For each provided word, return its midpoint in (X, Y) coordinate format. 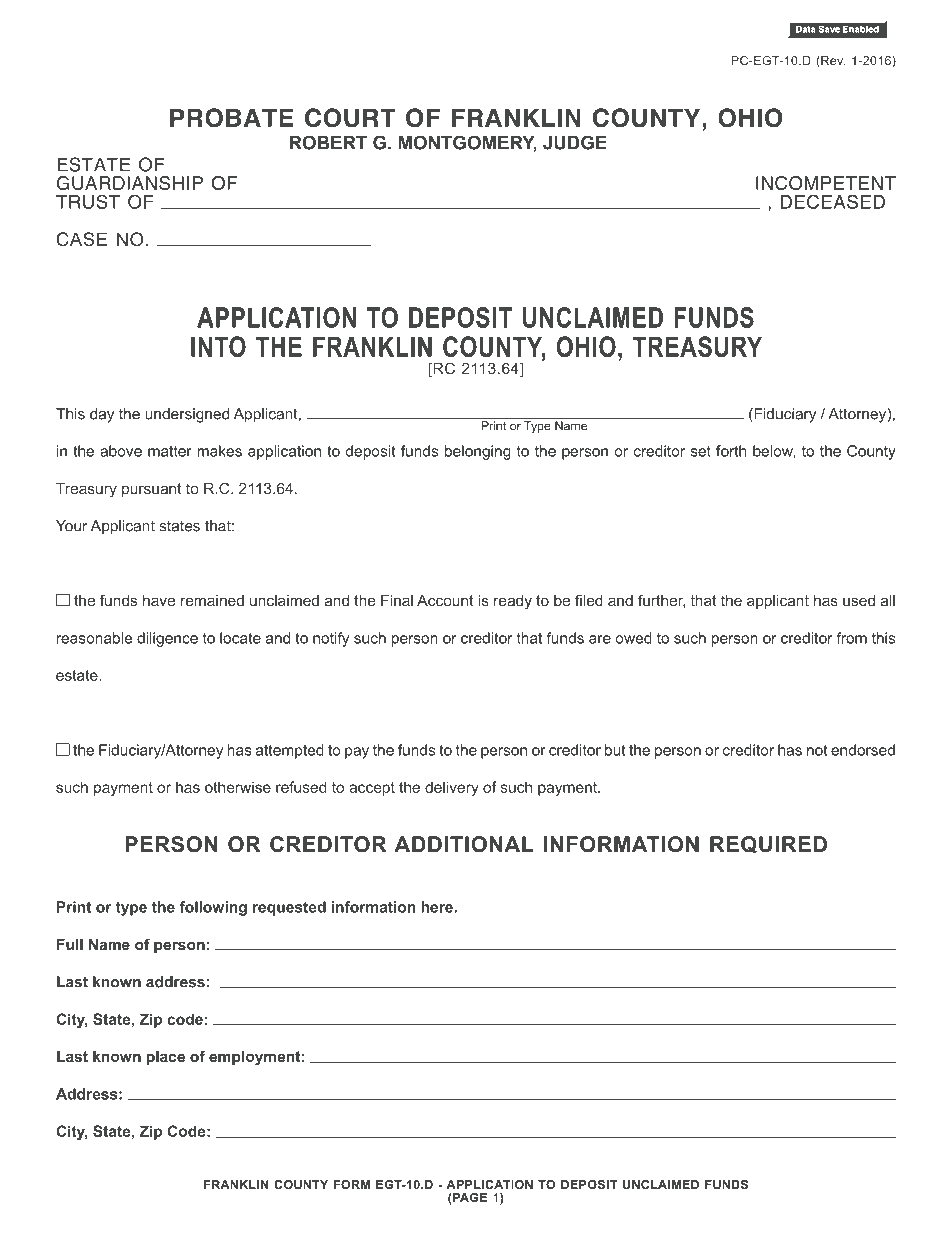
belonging (478, 452)
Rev (832, 62)
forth (731, 451)
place (166, 1058)
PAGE (469, 1197)
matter (170, 451)
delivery (452, 788)
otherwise (238, 787)
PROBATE (231, 118)
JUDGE (575, 142)
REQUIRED (768, 845)
